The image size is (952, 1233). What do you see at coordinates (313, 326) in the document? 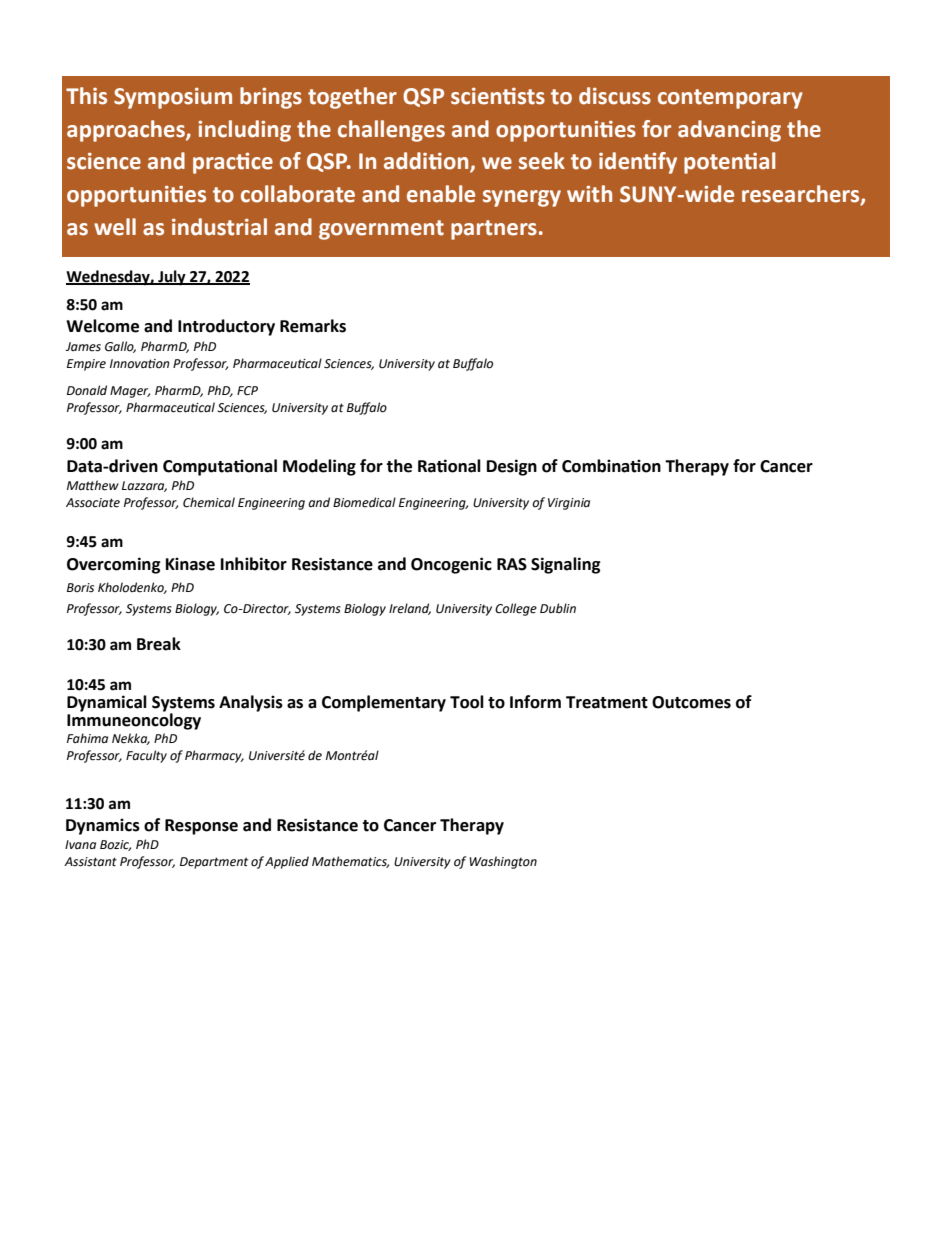
I see `Remarks` at bounding box center [313, 326].
